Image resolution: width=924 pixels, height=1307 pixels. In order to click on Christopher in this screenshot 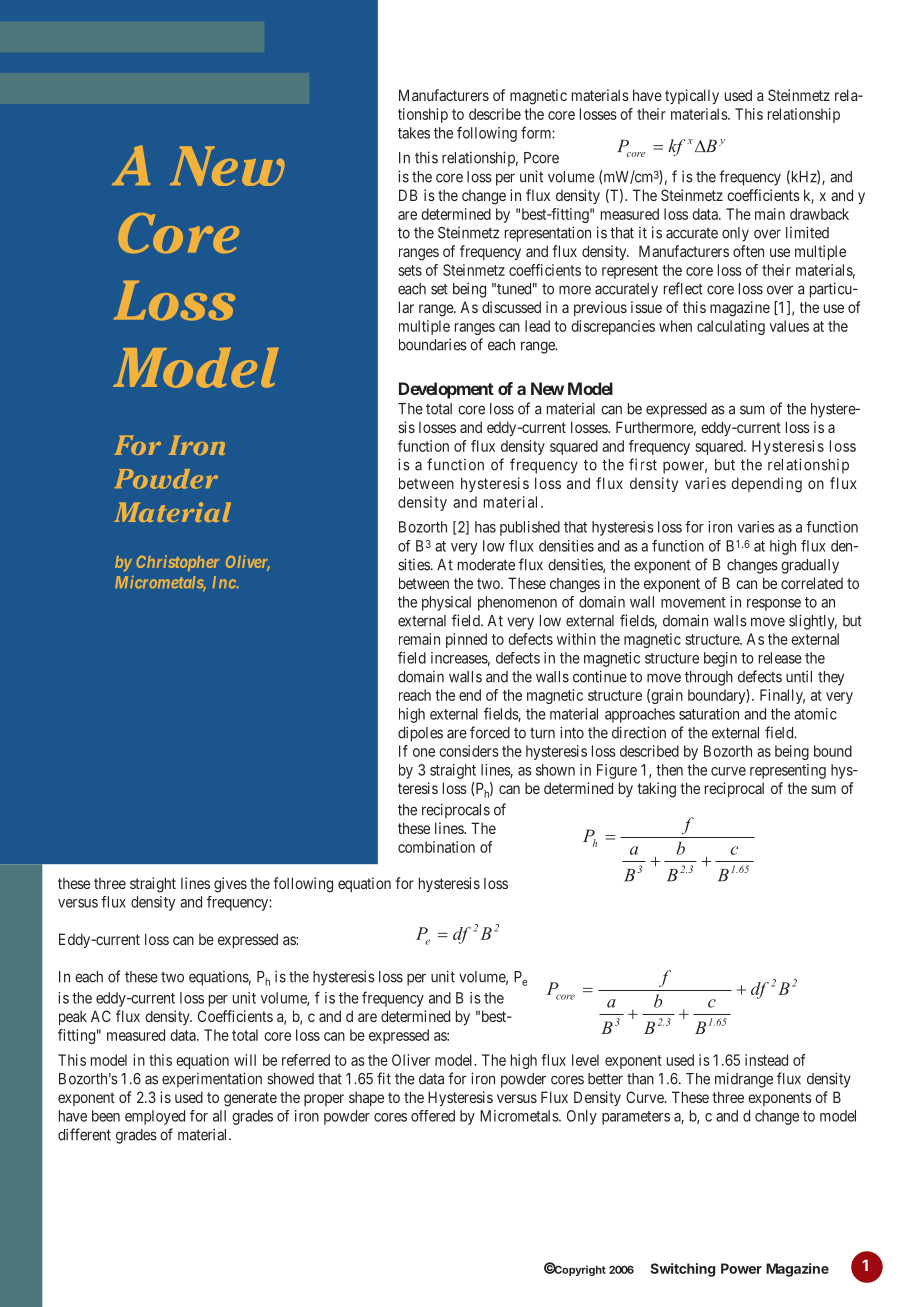, I will do `click(177, 563)`.
